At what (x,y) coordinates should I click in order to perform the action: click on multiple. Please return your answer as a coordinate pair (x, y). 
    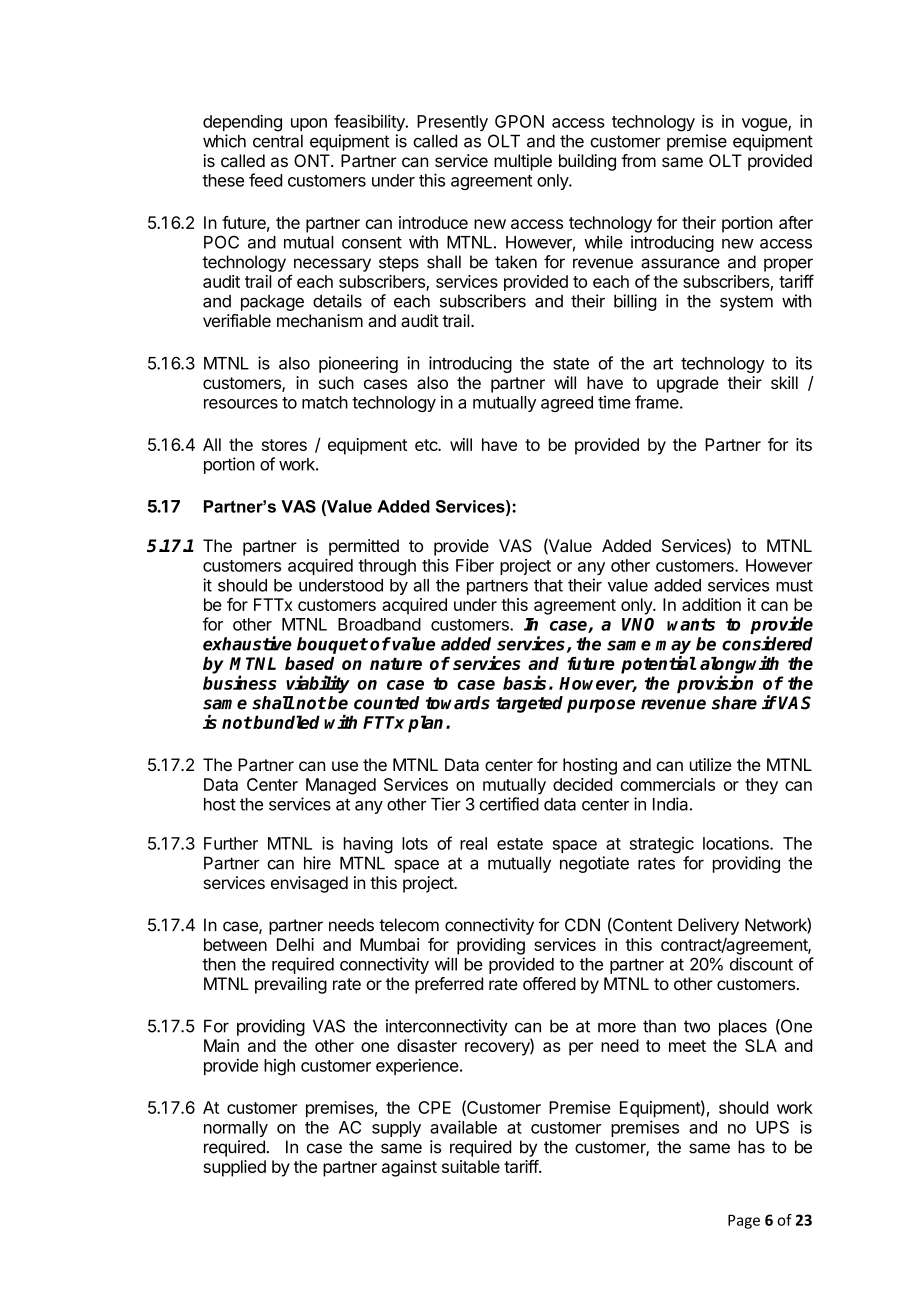
    Looking at the image, I should click on (523, 162).
